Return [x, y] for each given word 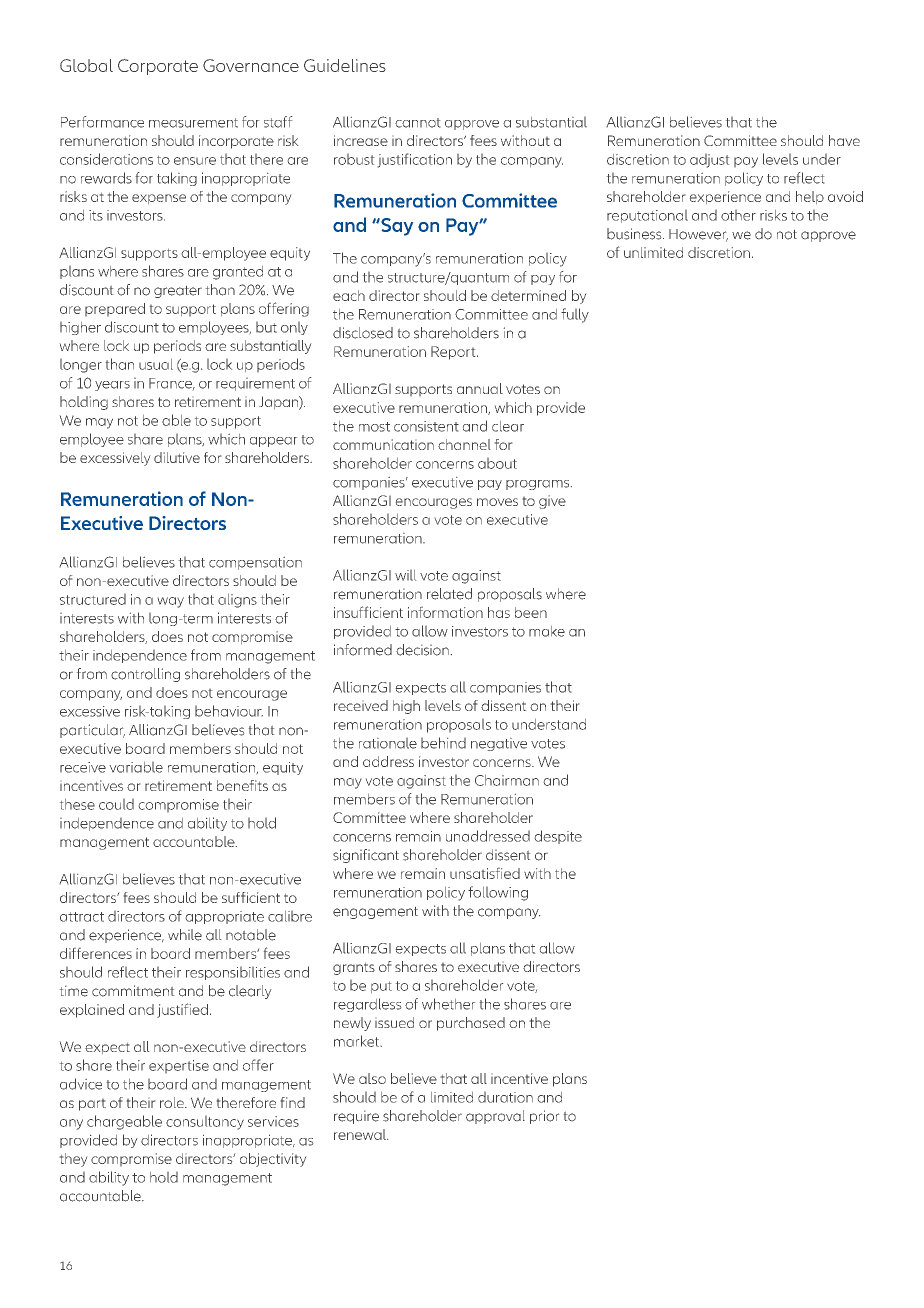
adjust [710, 160]
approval [495, 1117]
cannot [418, 123]
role [173, 1102]
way [170, 602]
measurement [193, 123]
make [547, 631]
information [445, 612]
